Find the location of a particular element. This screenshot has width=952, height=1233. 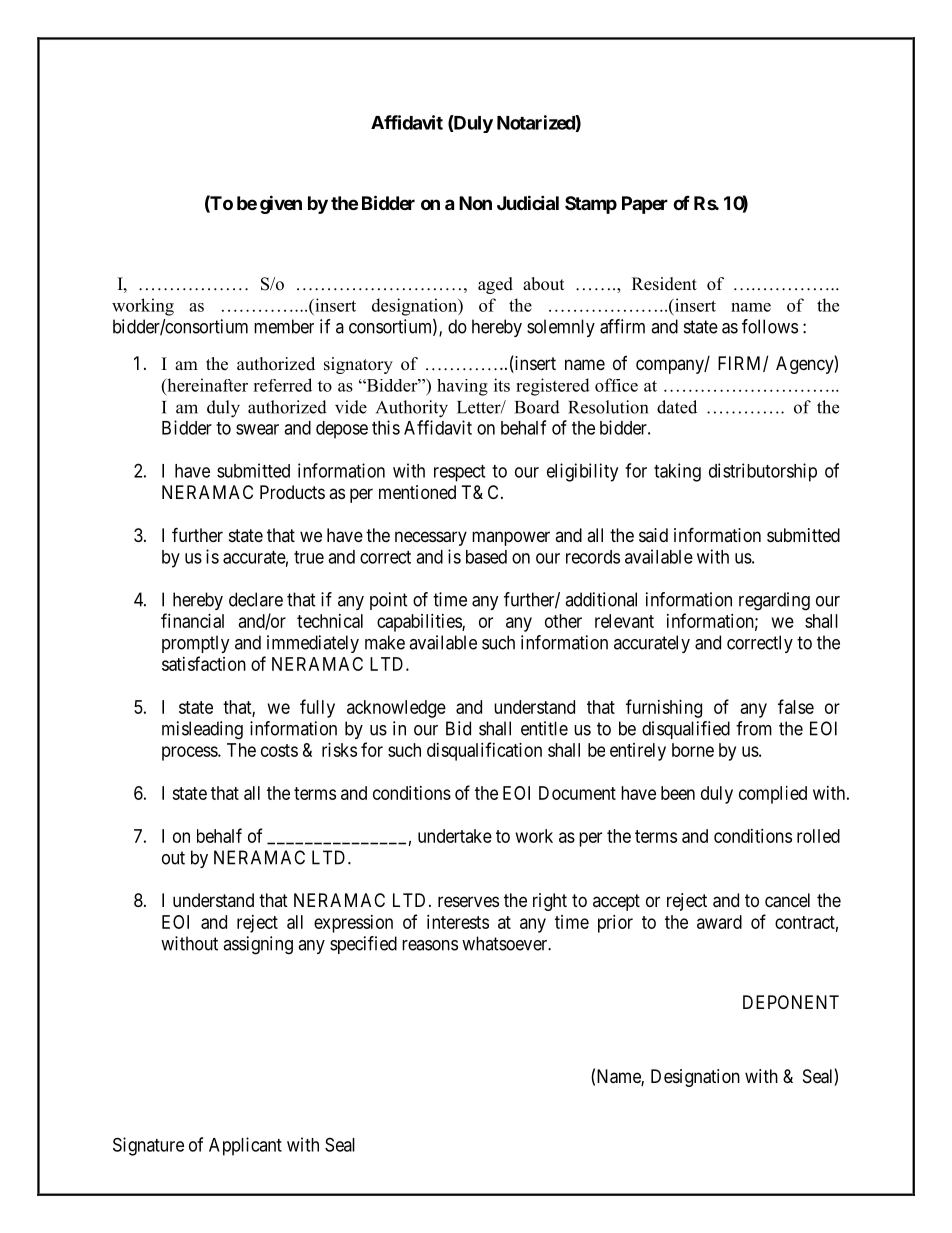

reasons is located at coordinates (430, 945).
